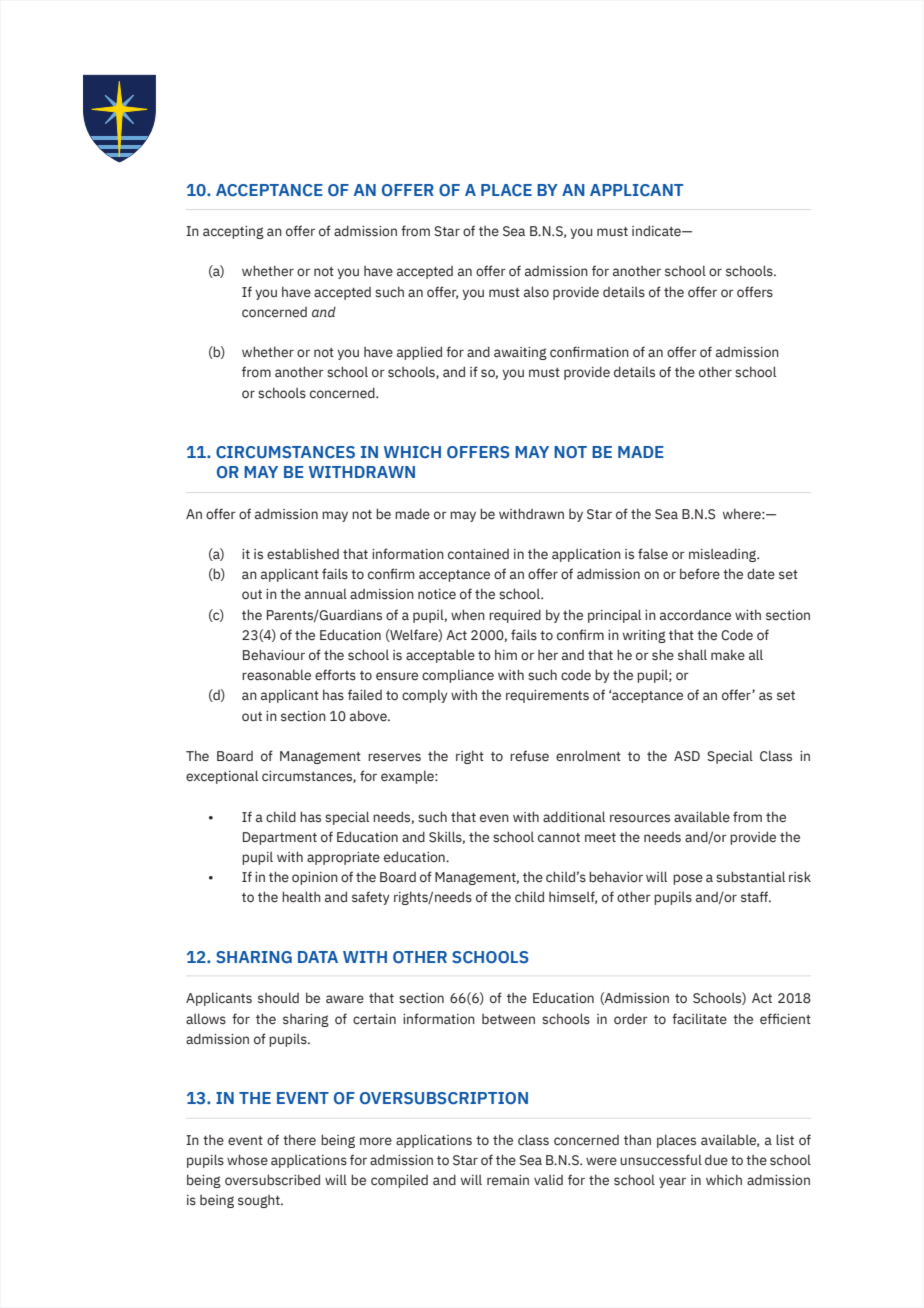 Image resolution: width=924 pixels, height=1308 pixels. I want to click on also, so click(536, 291).
